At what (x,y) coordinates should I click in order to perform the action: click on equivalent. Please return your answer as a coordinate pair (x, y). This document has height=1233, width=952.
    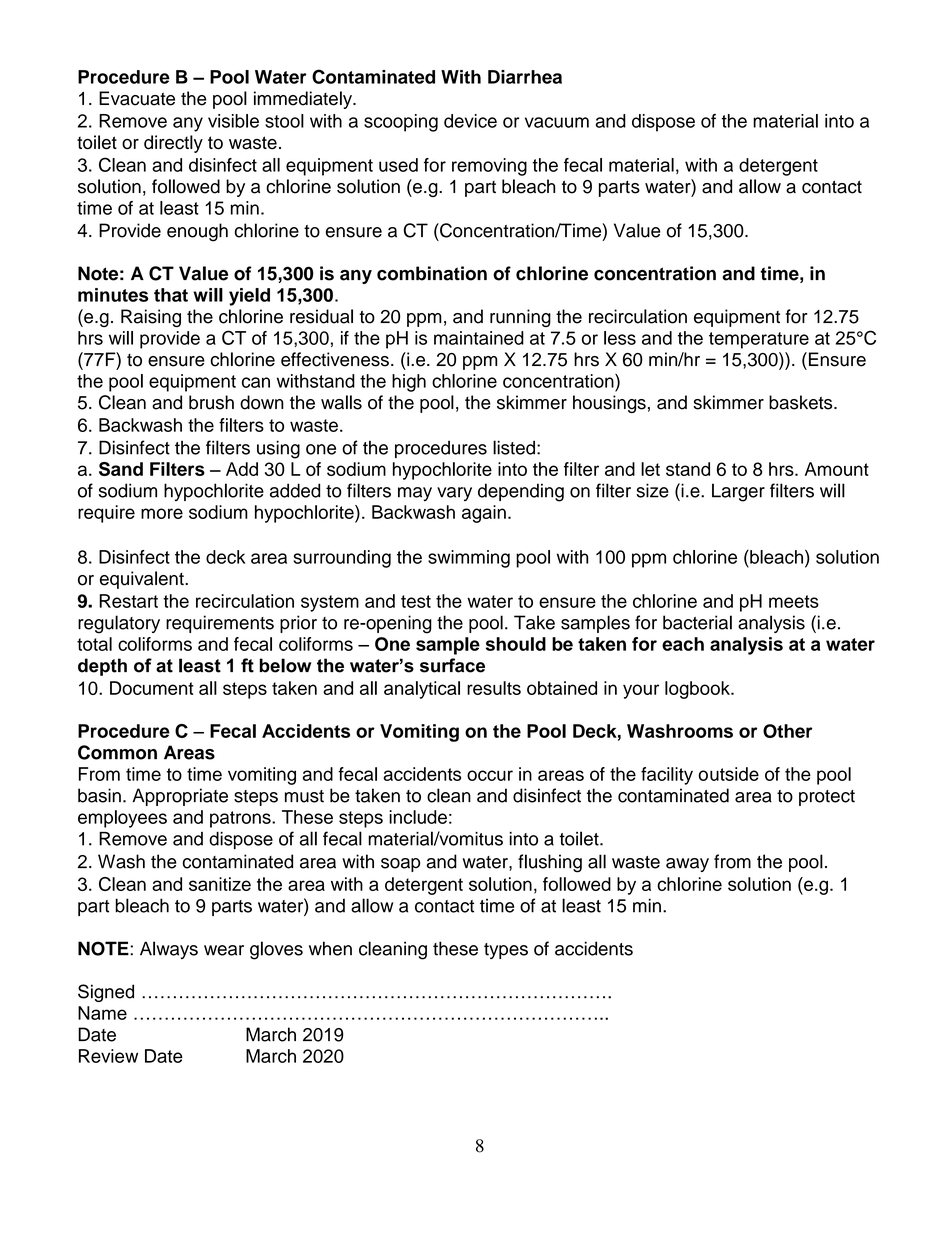
    Looking at the image, I should click on (143, 580).
